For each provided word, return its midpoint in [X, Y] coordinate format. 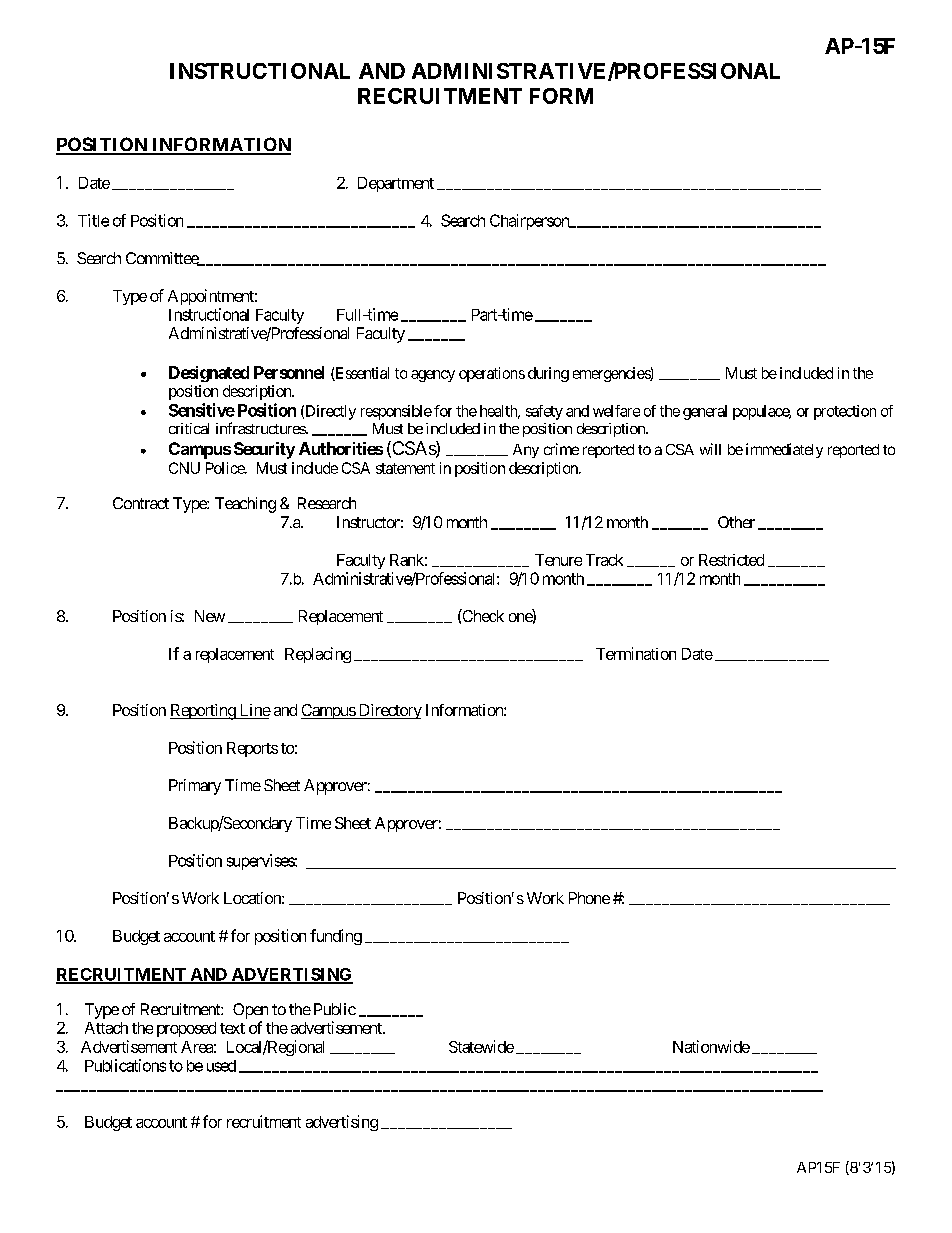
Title [93, 220]
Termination [636, 653]
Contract [141, 503]
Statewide [481, 1046]
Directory [389, 711]
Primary [195, 787]
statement [405, 468]
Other [736, 522]
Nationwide [711, 1046]
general [705, 412]
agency [433, 376]
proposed [186, 1029]
